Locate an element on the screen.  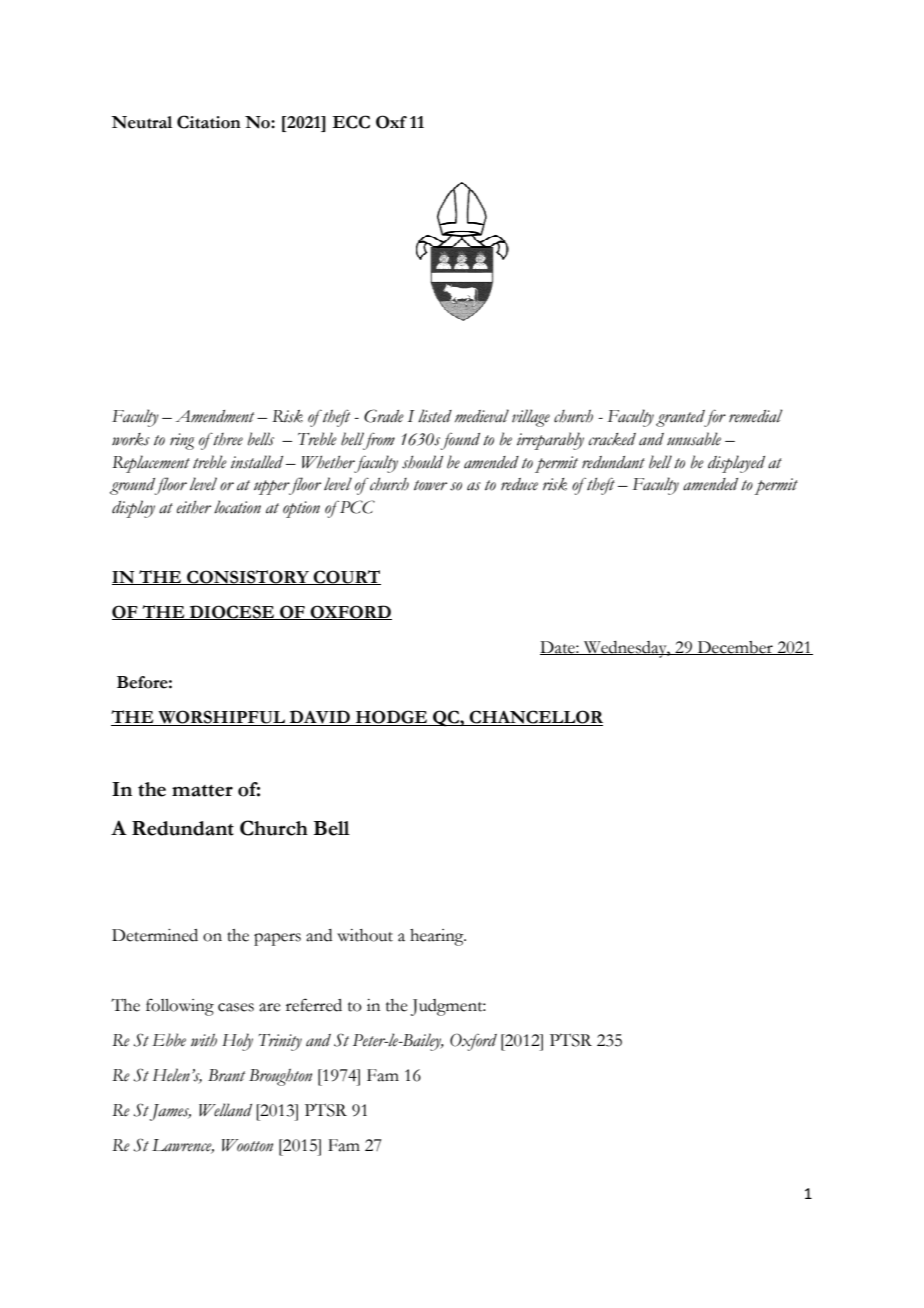
DIOCESE is located at coordinates (232, 612).
